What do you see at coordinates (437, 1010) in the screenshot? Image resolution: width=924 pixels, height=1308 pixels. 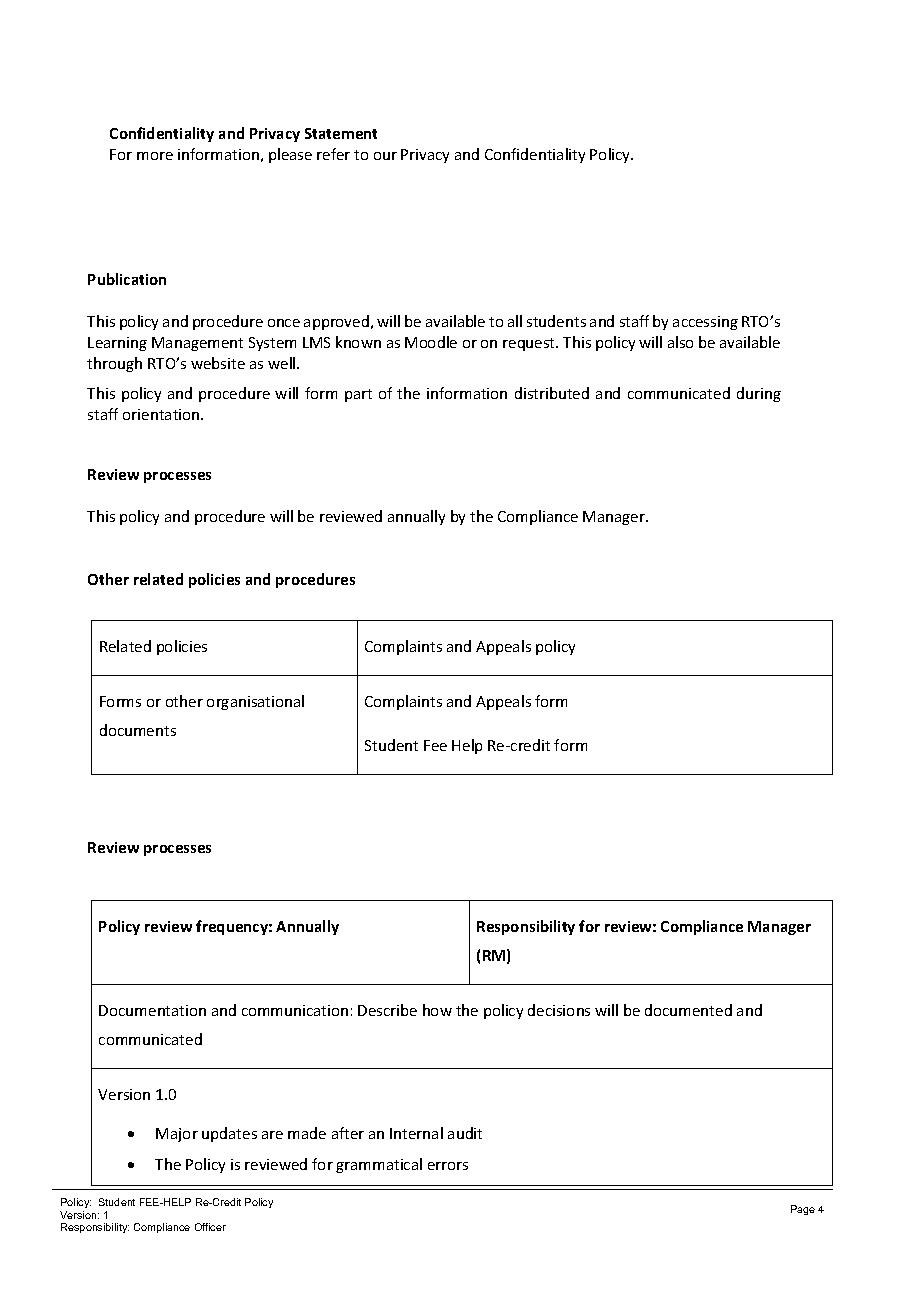 I see `how` at bounding box center [437, 1010].
